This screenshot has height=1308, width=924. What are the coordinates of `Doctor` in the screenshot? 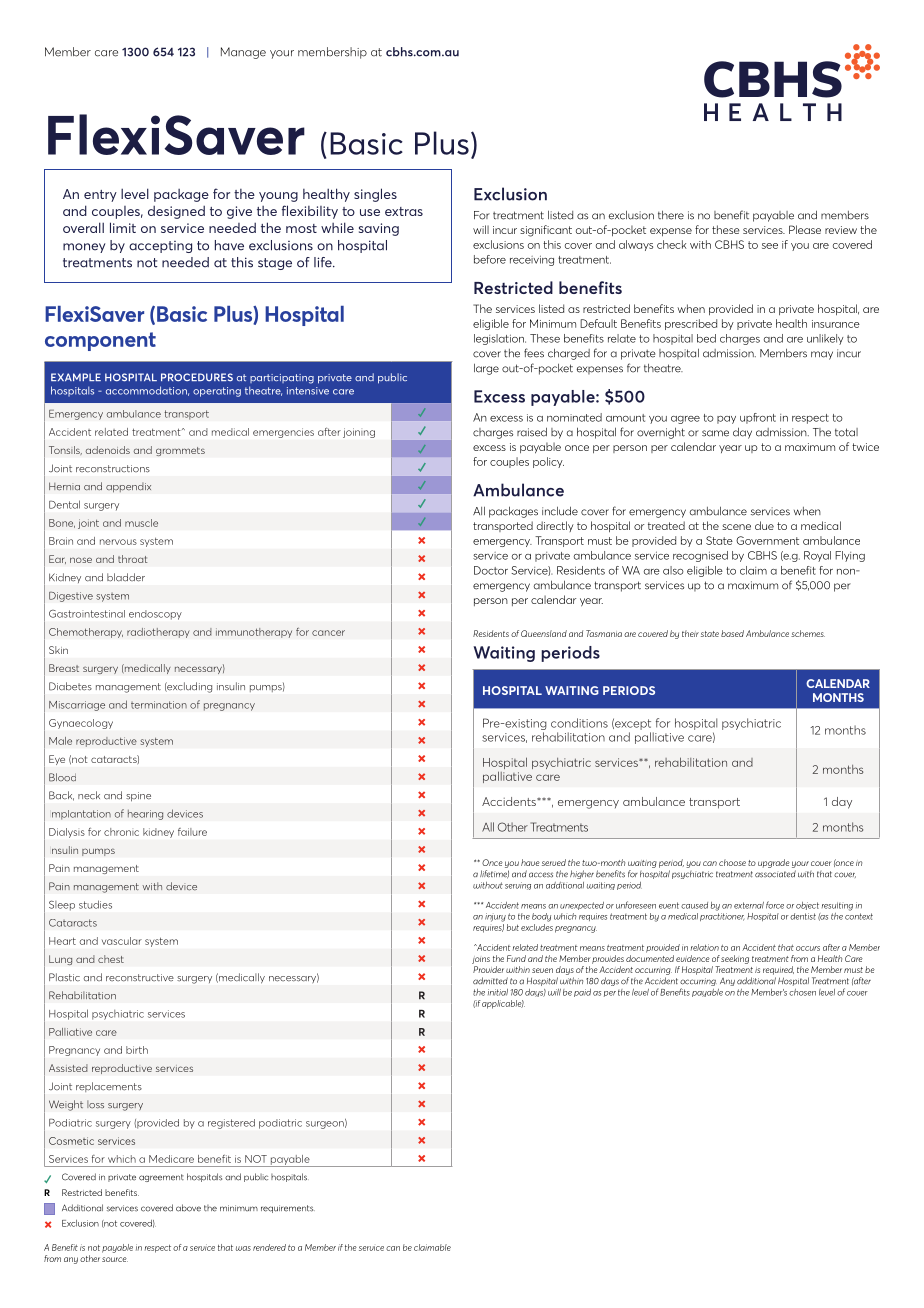 It's located at (491, 570).
